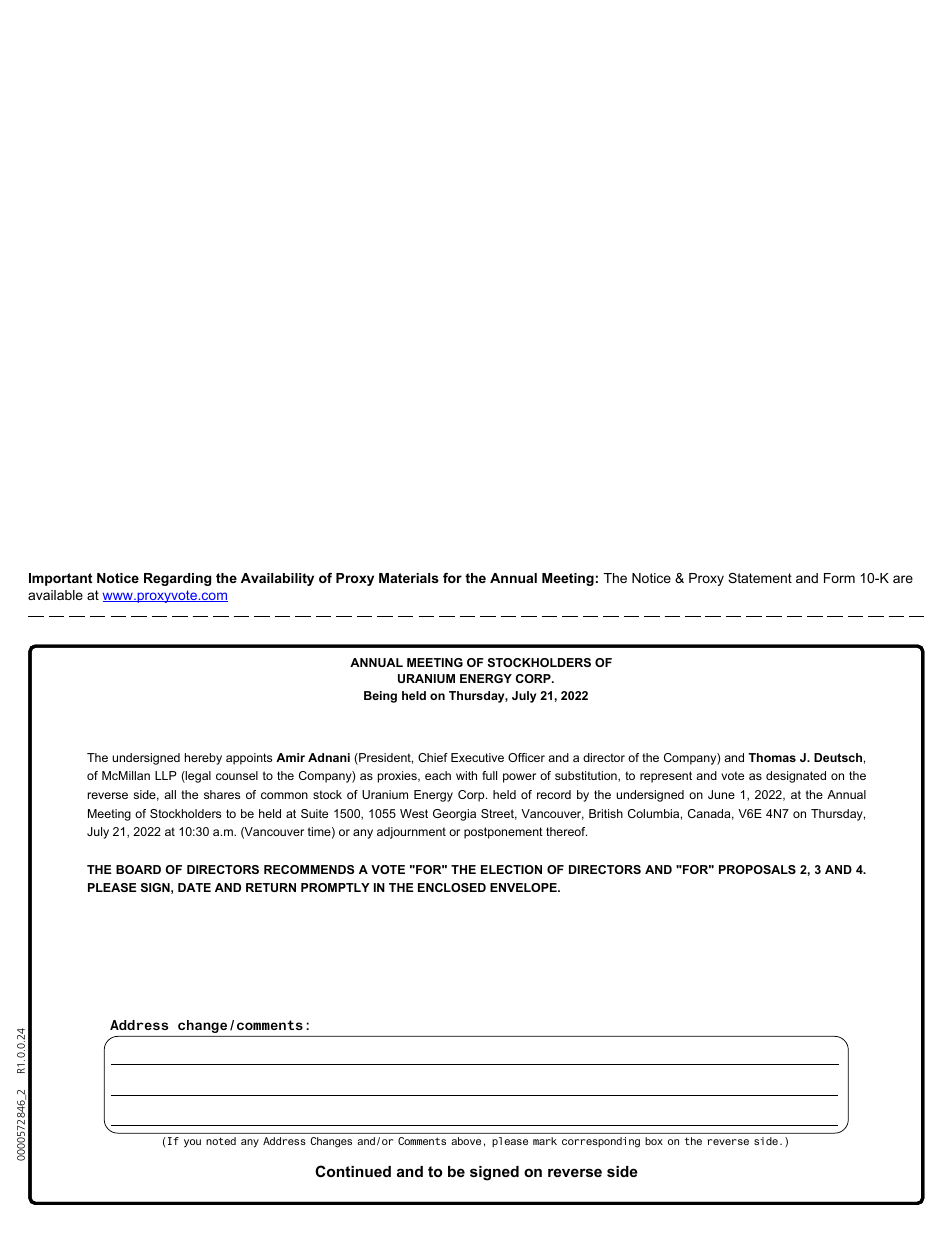  Describe the element at coordinates (138, 869) in the screenshot. I see `BOARD` at that location.
